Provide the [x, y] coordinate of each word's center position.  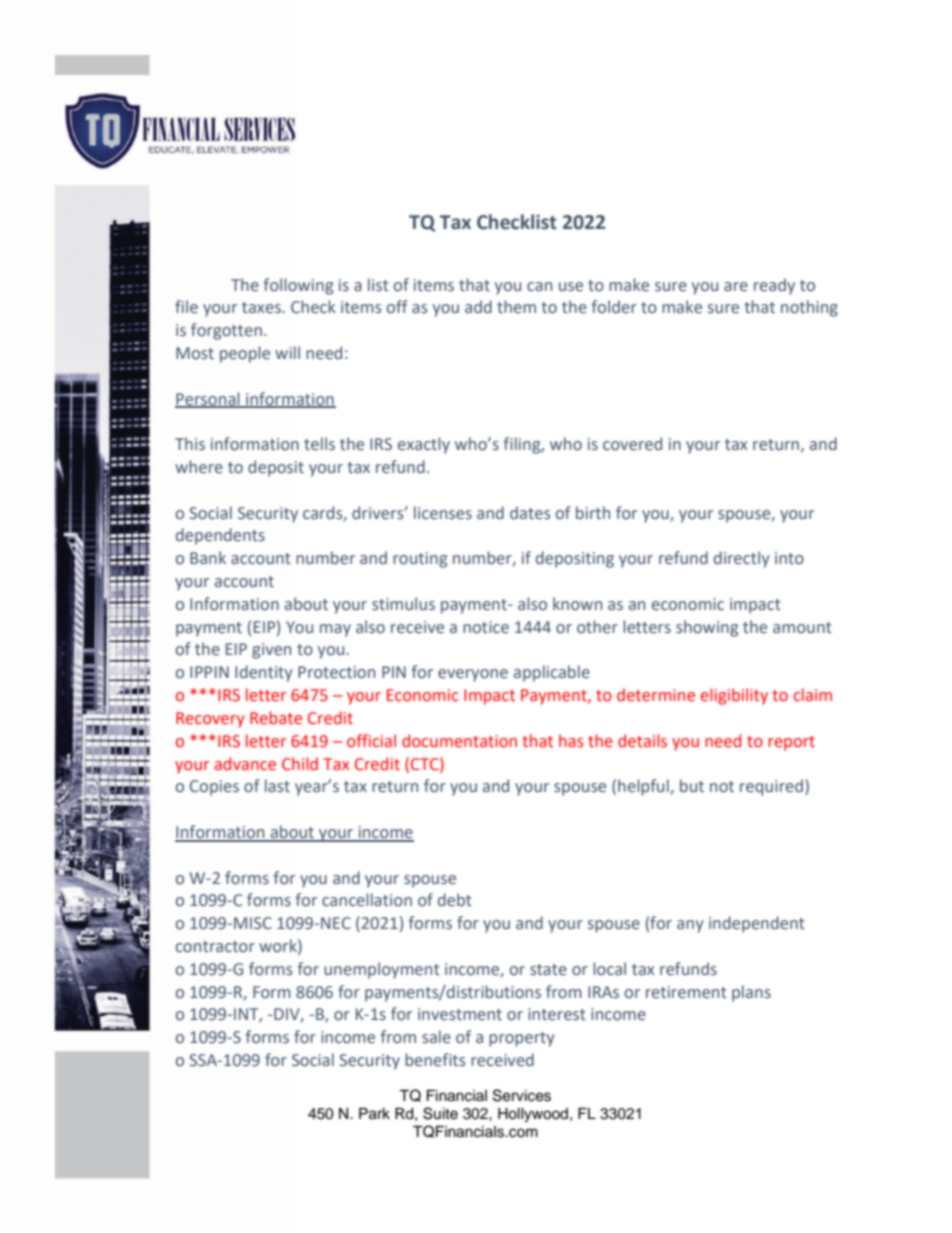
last [277, 785]
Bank [208, 557]
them [516, 307]
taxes [261, 308]
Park [374, 1114]
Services [522, 1095]
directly [742, 559]
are [736, 287]
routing [420, 560]
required [771, 787]
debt [455, 900]
